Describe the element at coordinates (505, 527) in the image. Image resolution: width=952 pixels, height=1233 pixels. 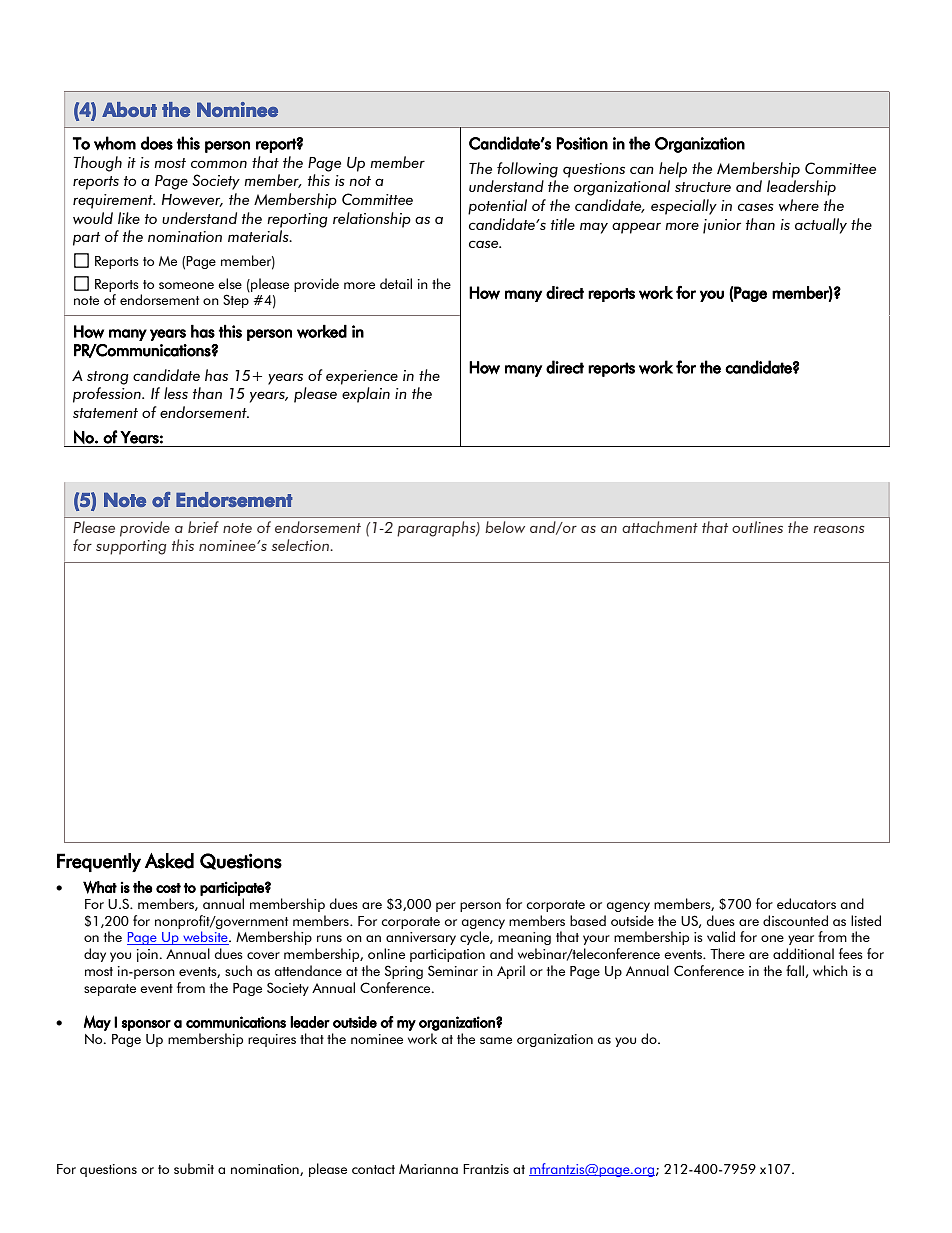
I see `below` at that location.
